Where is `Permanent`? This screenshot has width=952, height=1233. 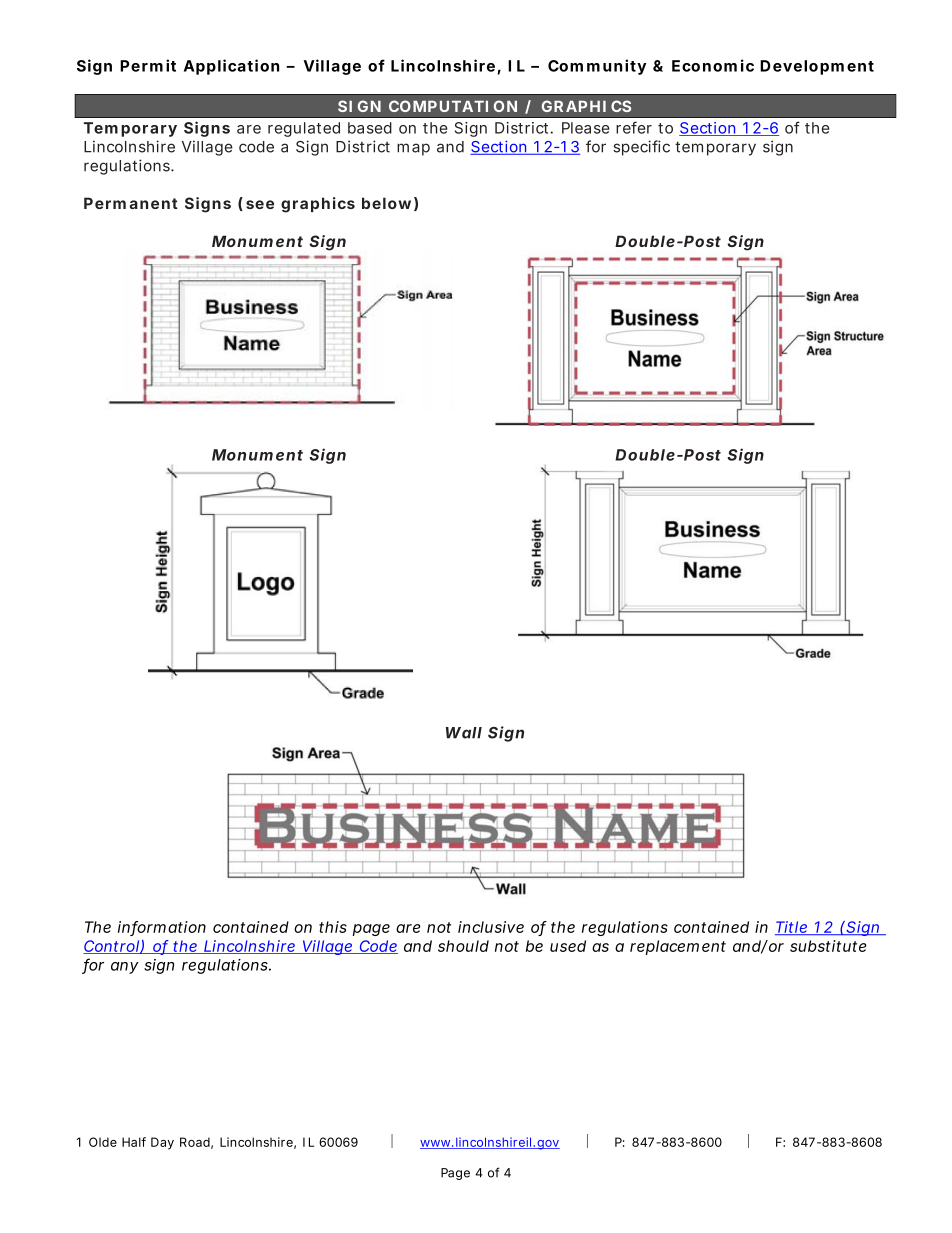 Permanent is located at coordinates (131, 203).
